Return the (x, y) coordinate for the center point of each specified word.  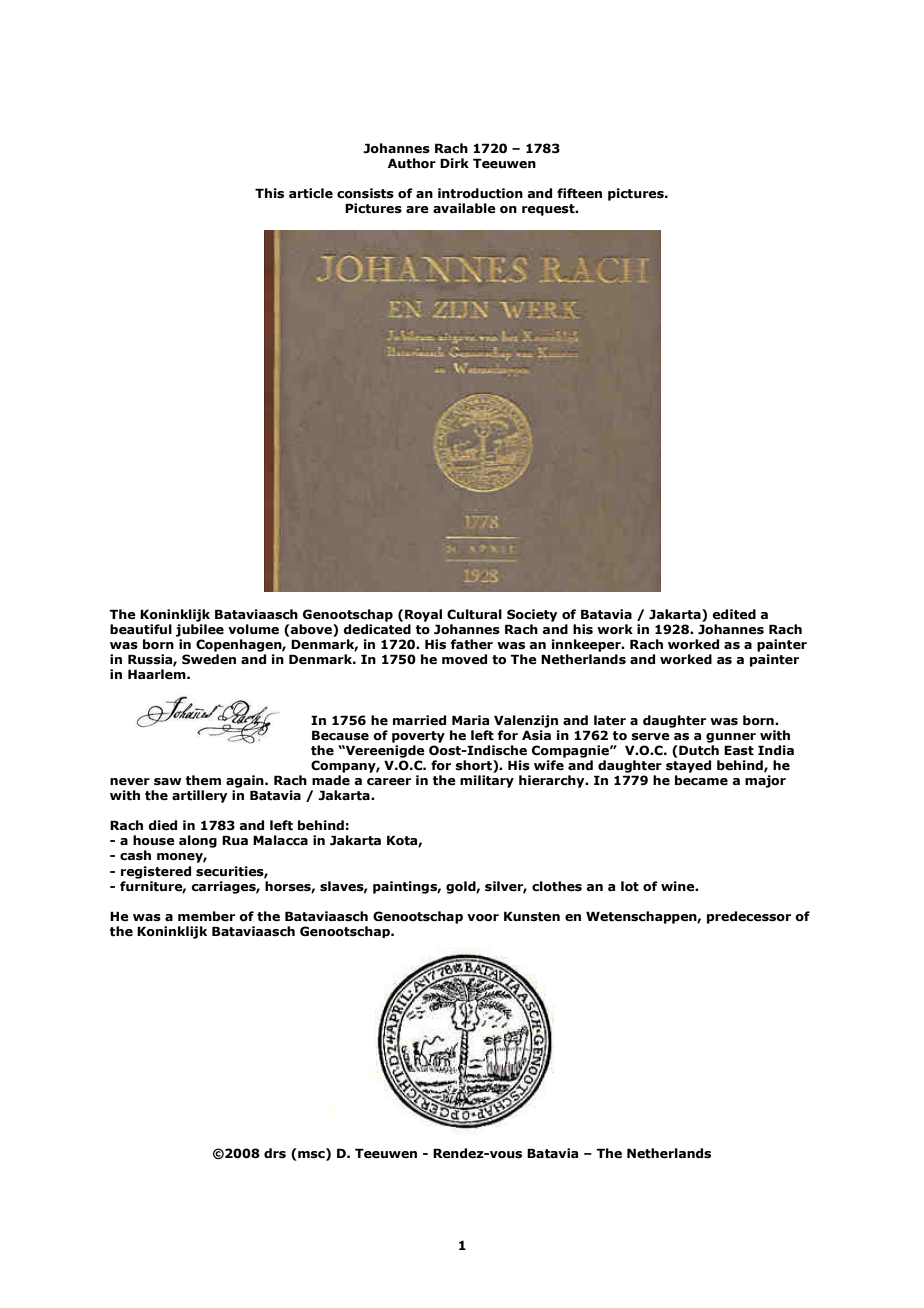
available (464, 208)
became (701, 780)
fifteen (579, 193)
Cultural (474, 614)
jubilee (200, 630)
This (269, 193)
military (487, 781)
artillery (199, 796)
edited (734, 614)
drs (275, 1153)
